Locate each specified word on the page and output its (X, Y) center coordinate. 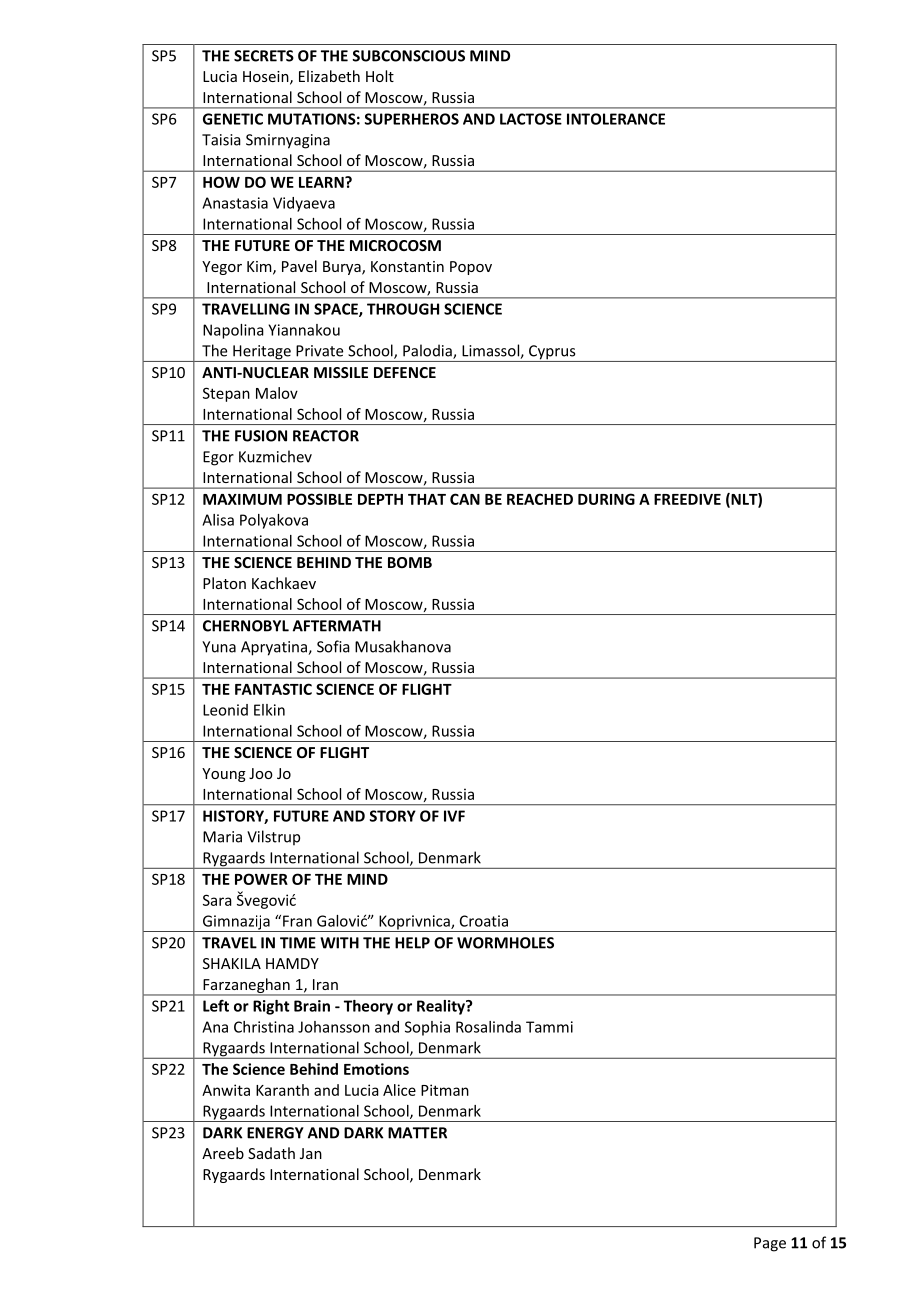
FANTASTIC (273, 689)
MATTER (417, 1133)
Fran (297, 921)
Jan (311, 1153)
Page (770, 1244)
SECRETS (264, 56)
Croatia (484, 921)
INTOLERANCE (616, 119)
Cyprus (552, 353)
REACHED (540, 499)
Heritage (262, 353)
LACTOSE (531, 119)
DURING (606, 499)
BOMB (410, 562)
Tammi (549, 1027)
